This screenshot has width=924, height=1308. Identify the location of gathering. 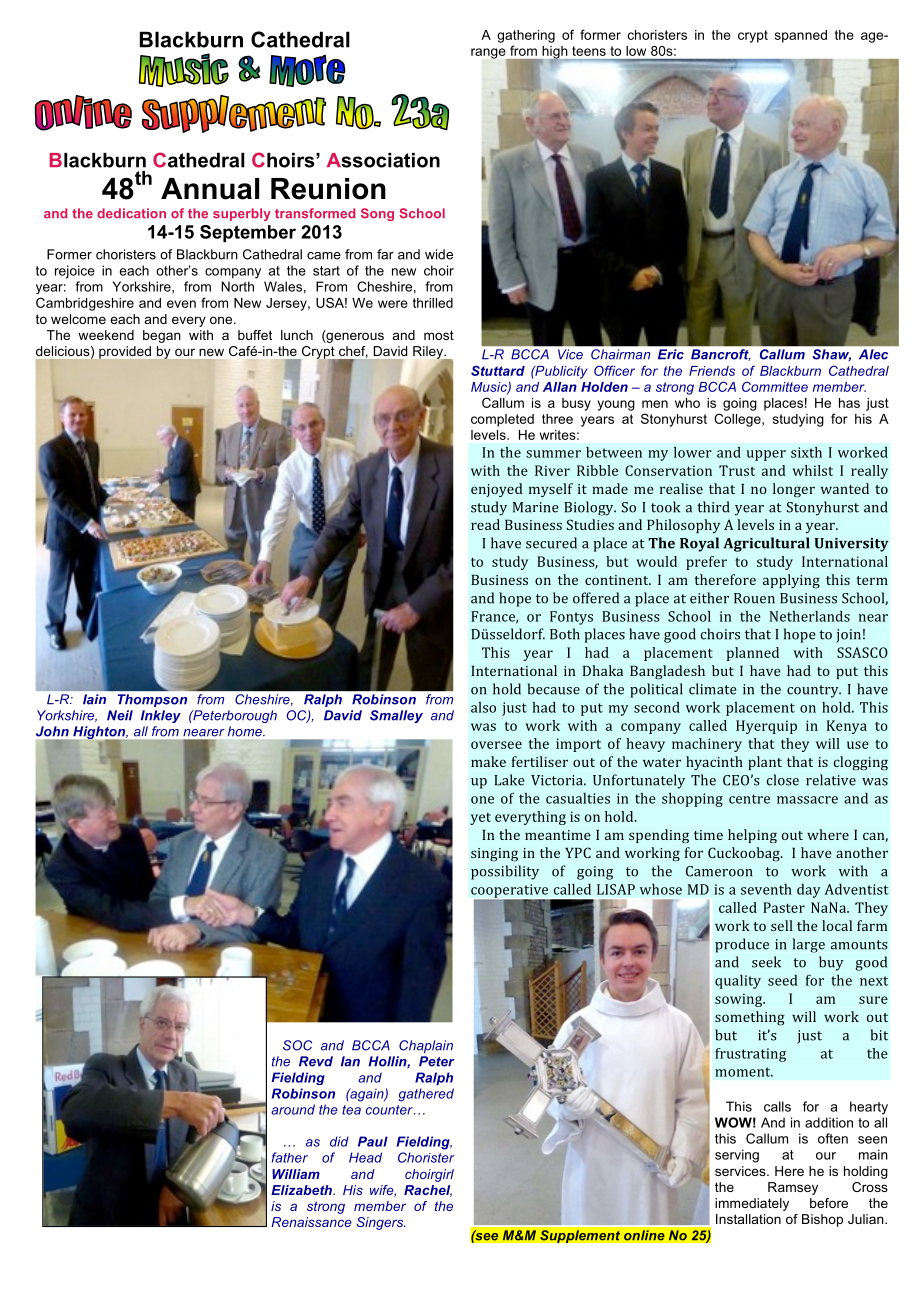
(526, 36).
